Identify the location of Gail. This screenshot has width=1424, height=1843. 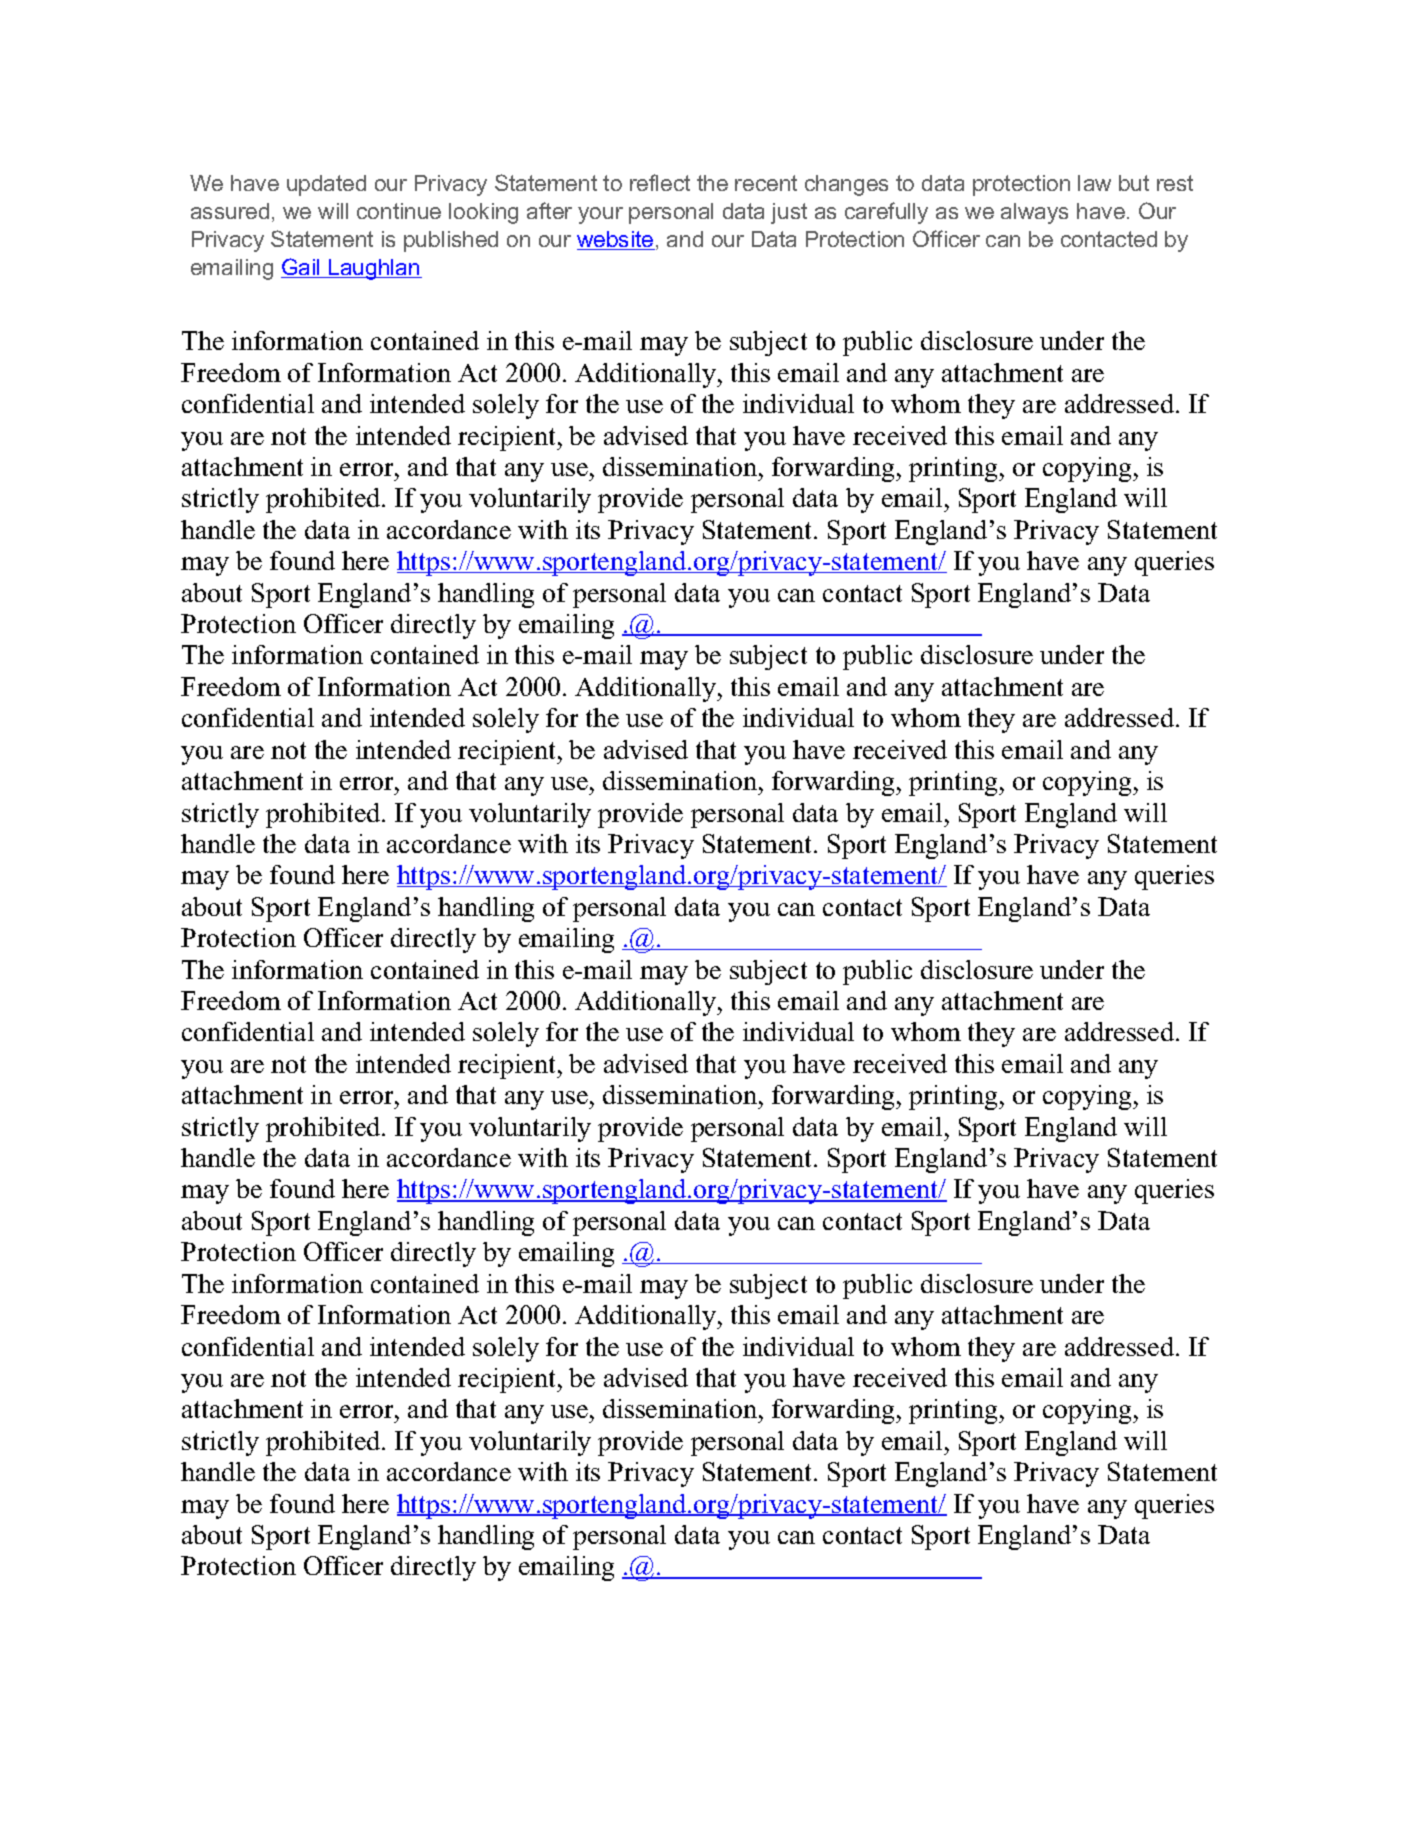
(301, 268).
